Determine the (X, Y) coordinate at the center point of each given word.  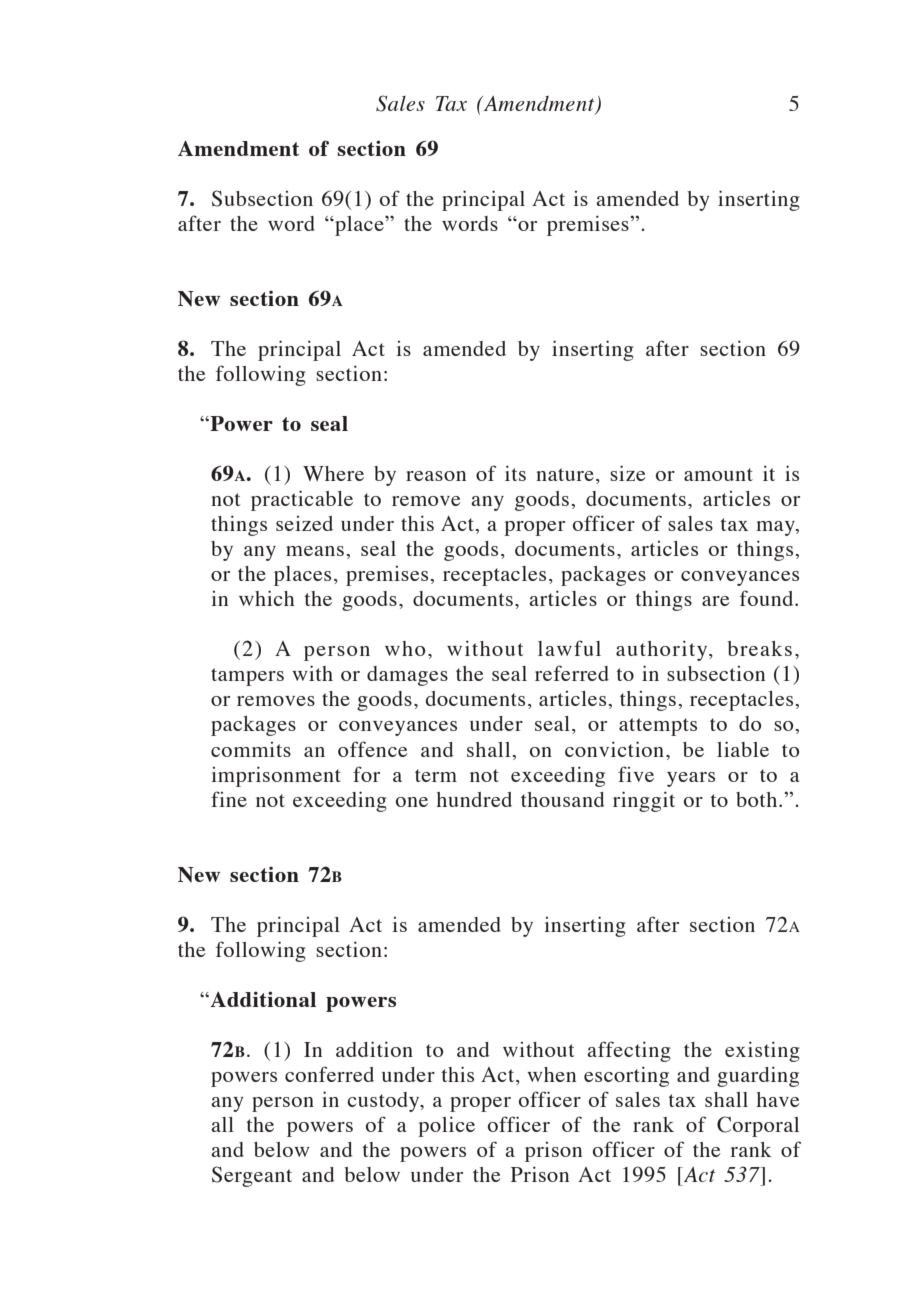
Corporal (758, 1126)
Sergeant (252, 1176)
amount (718, 474)
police (446, 1126)
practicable (302, 500)
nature (565, 474)
